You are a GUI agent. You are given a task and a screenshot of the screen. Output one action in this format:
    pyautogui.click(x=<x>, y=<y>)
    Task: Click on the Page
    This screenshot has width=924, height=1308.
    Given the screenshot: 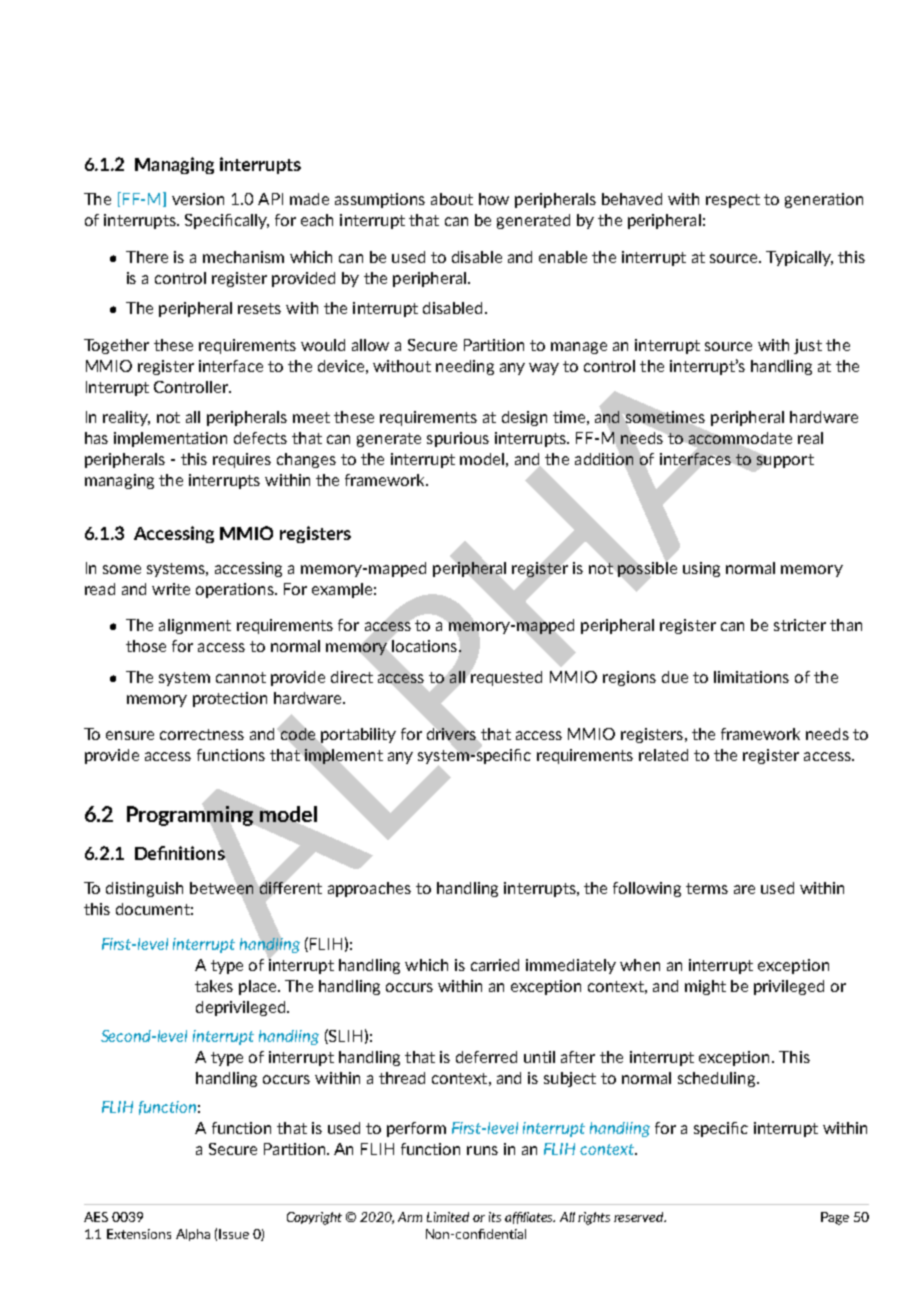 What is the action you would take?
    pyautogui.click(x=835, y=1218)
